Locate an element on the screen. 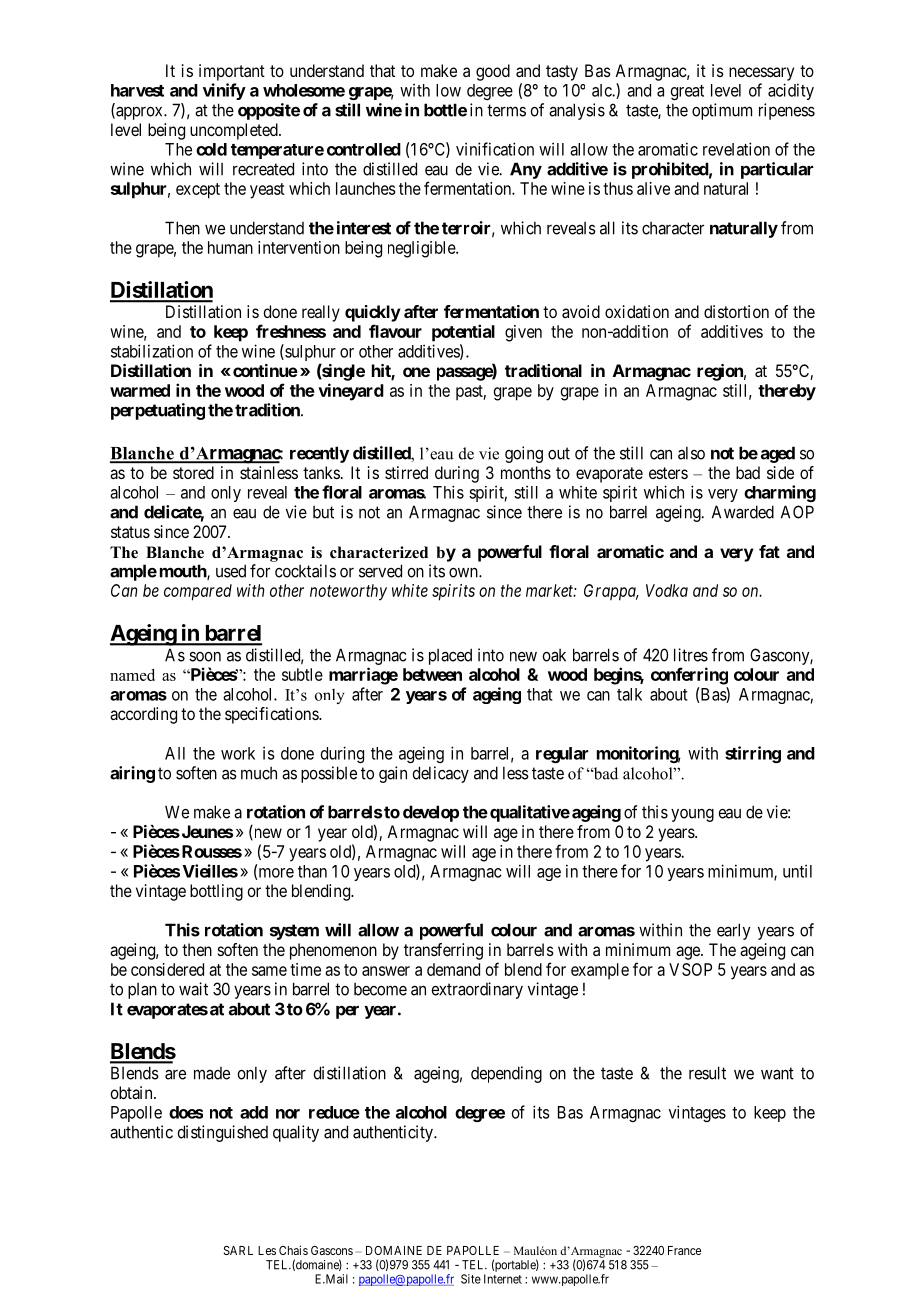  optimum is located at coordinates (722, 111).
